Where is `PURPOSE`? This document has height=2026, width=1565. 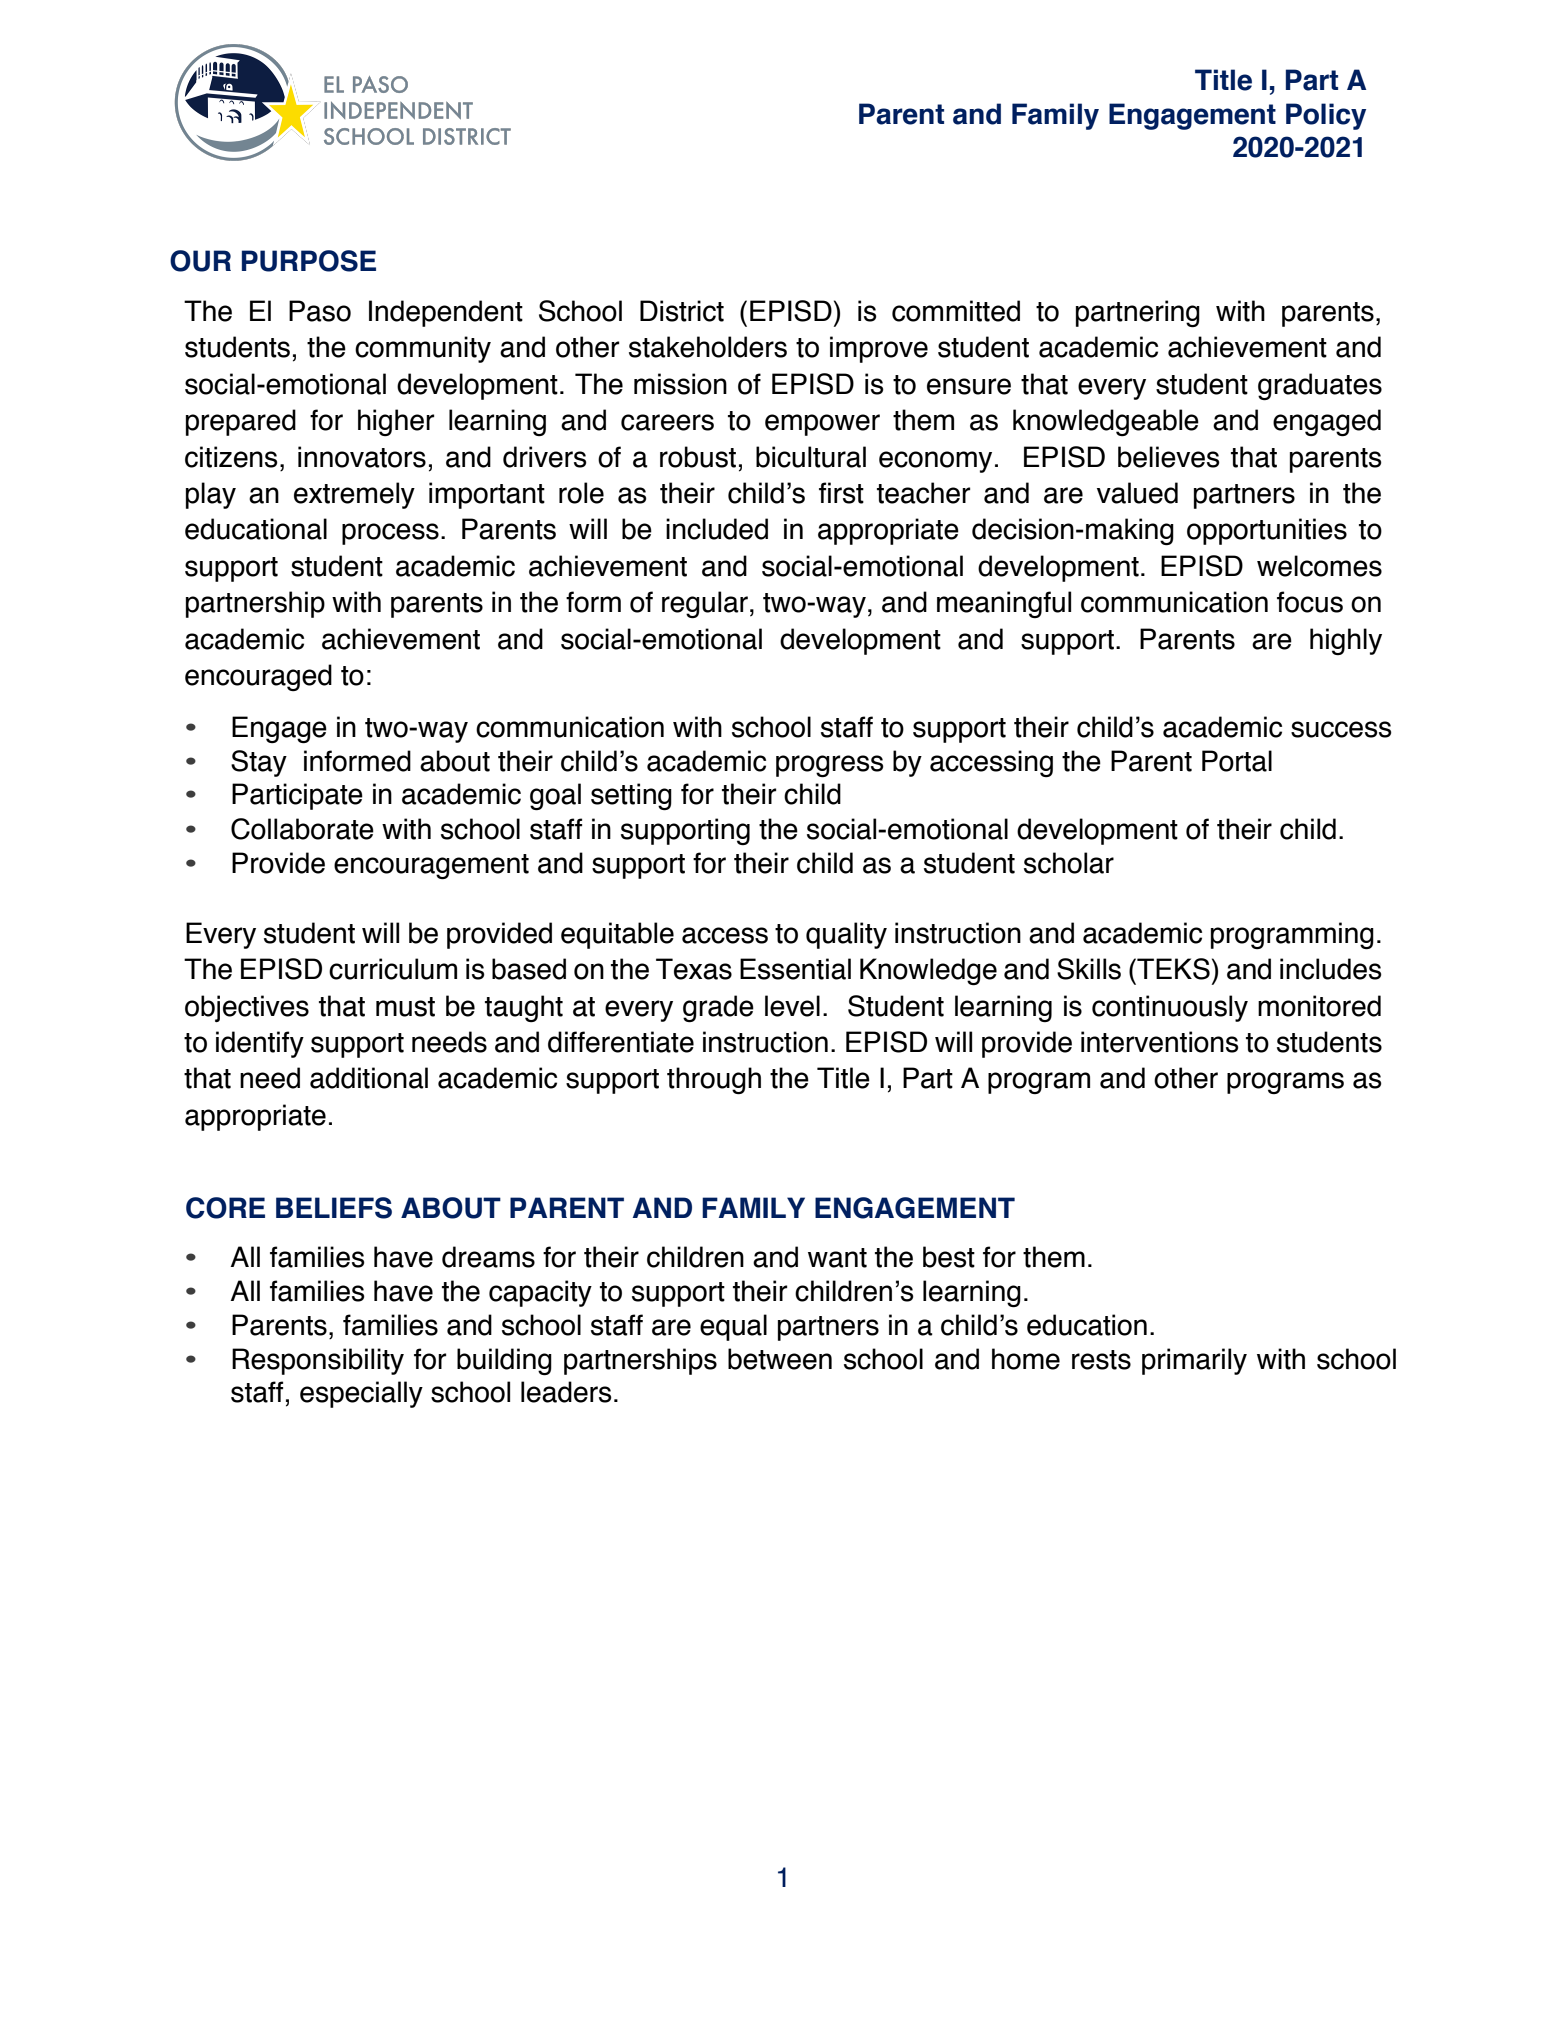 PURPOSE is located at coordinates (309, 261).
